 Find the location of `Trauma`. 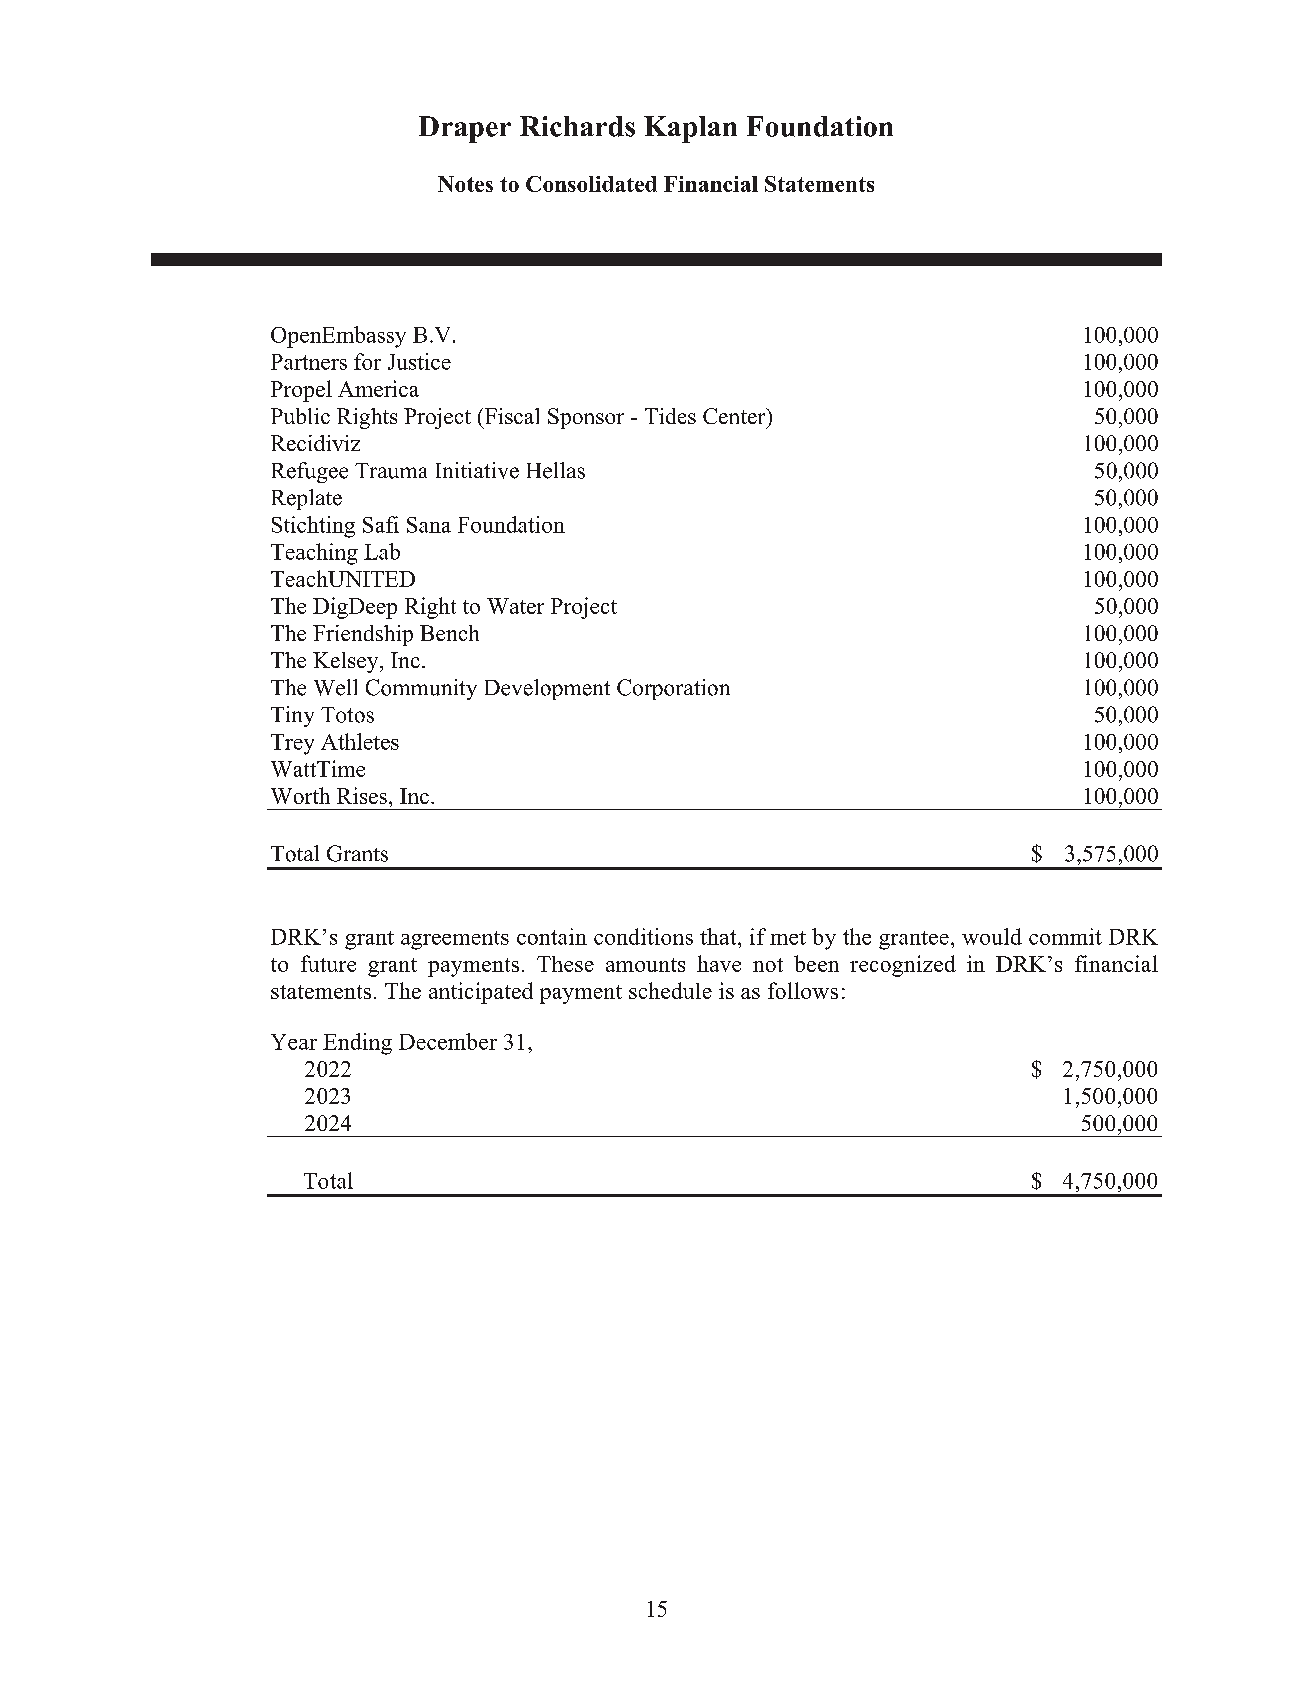

Trauma is located at coordinates (391, 471).
